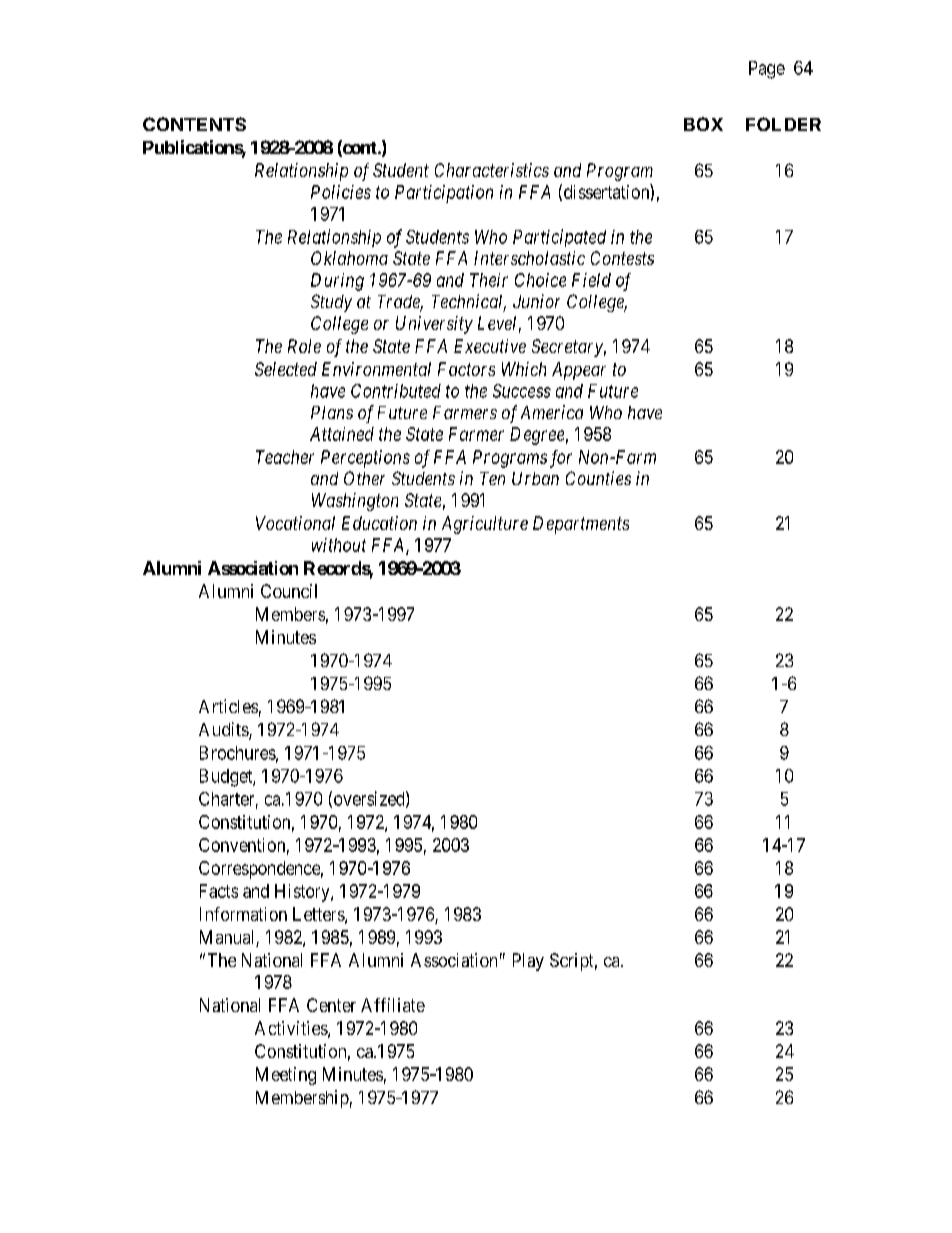  What do you see at coordinates (485, 525) in the page?
I see `Agriculture` at bounding box center [485, 525].
